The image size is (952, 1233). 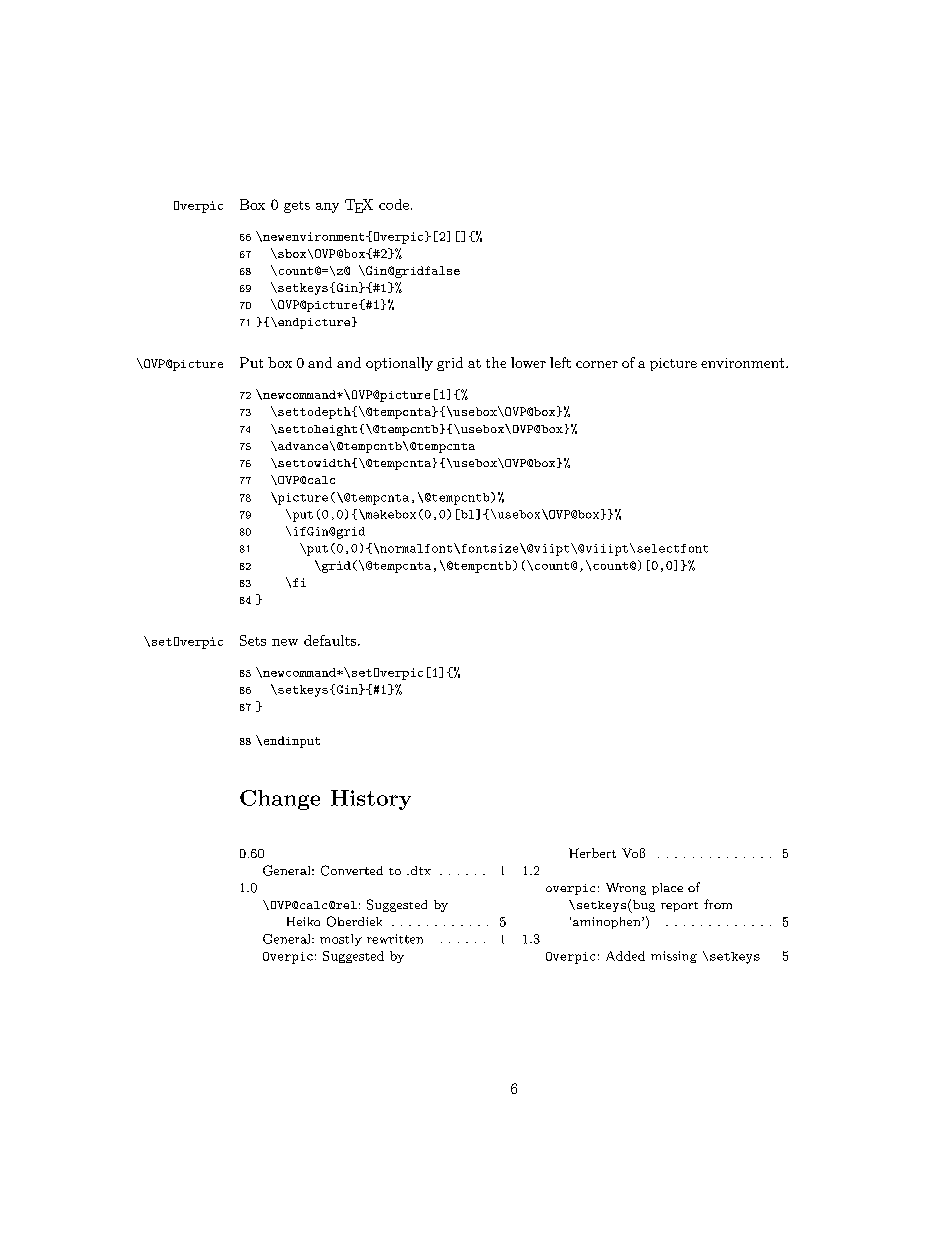 What do you see at coordinates (560, 362) in the screenshot?
I see `left` at bounding box center [560, 362].
